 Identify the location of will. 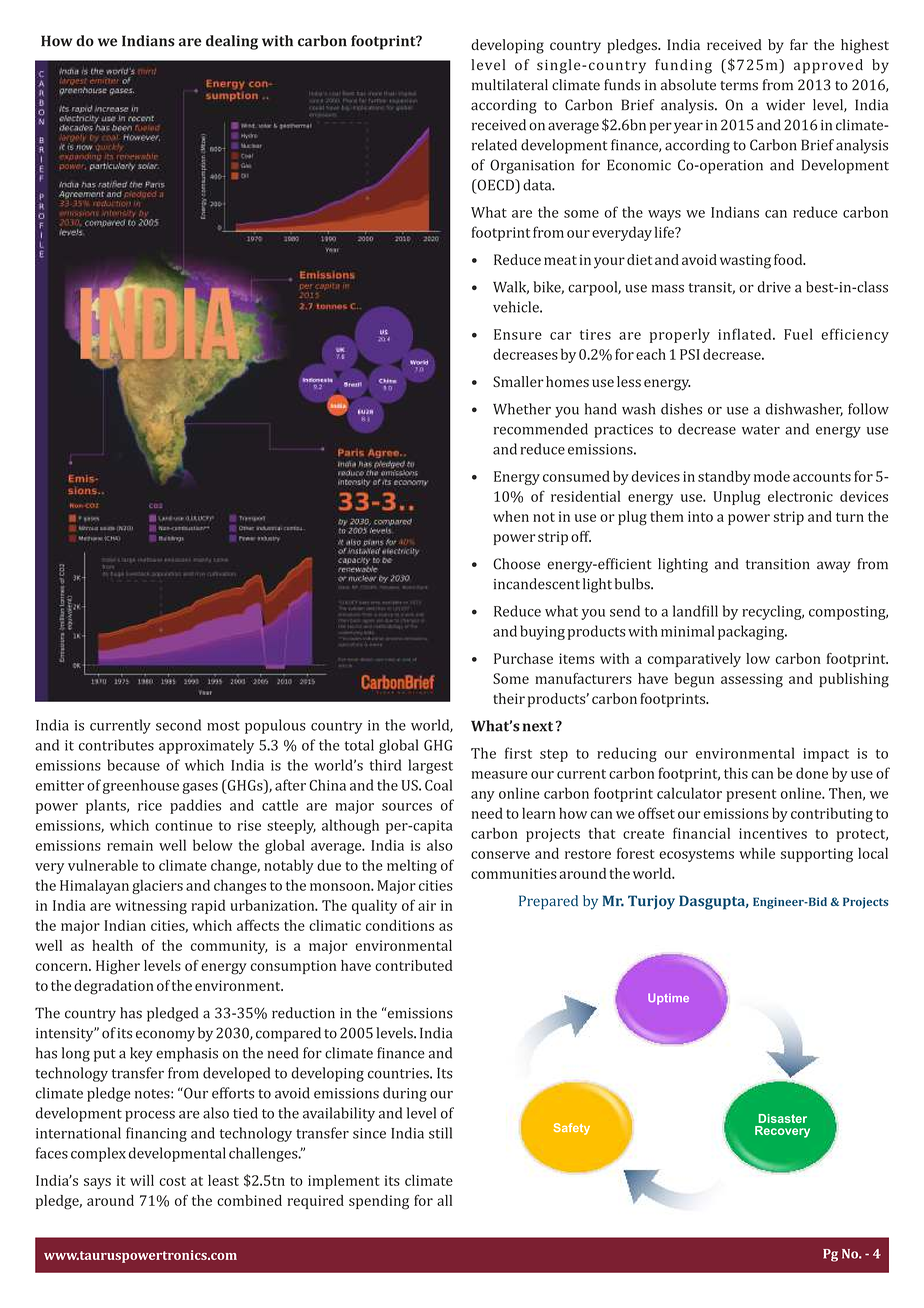
(142, 1180).
